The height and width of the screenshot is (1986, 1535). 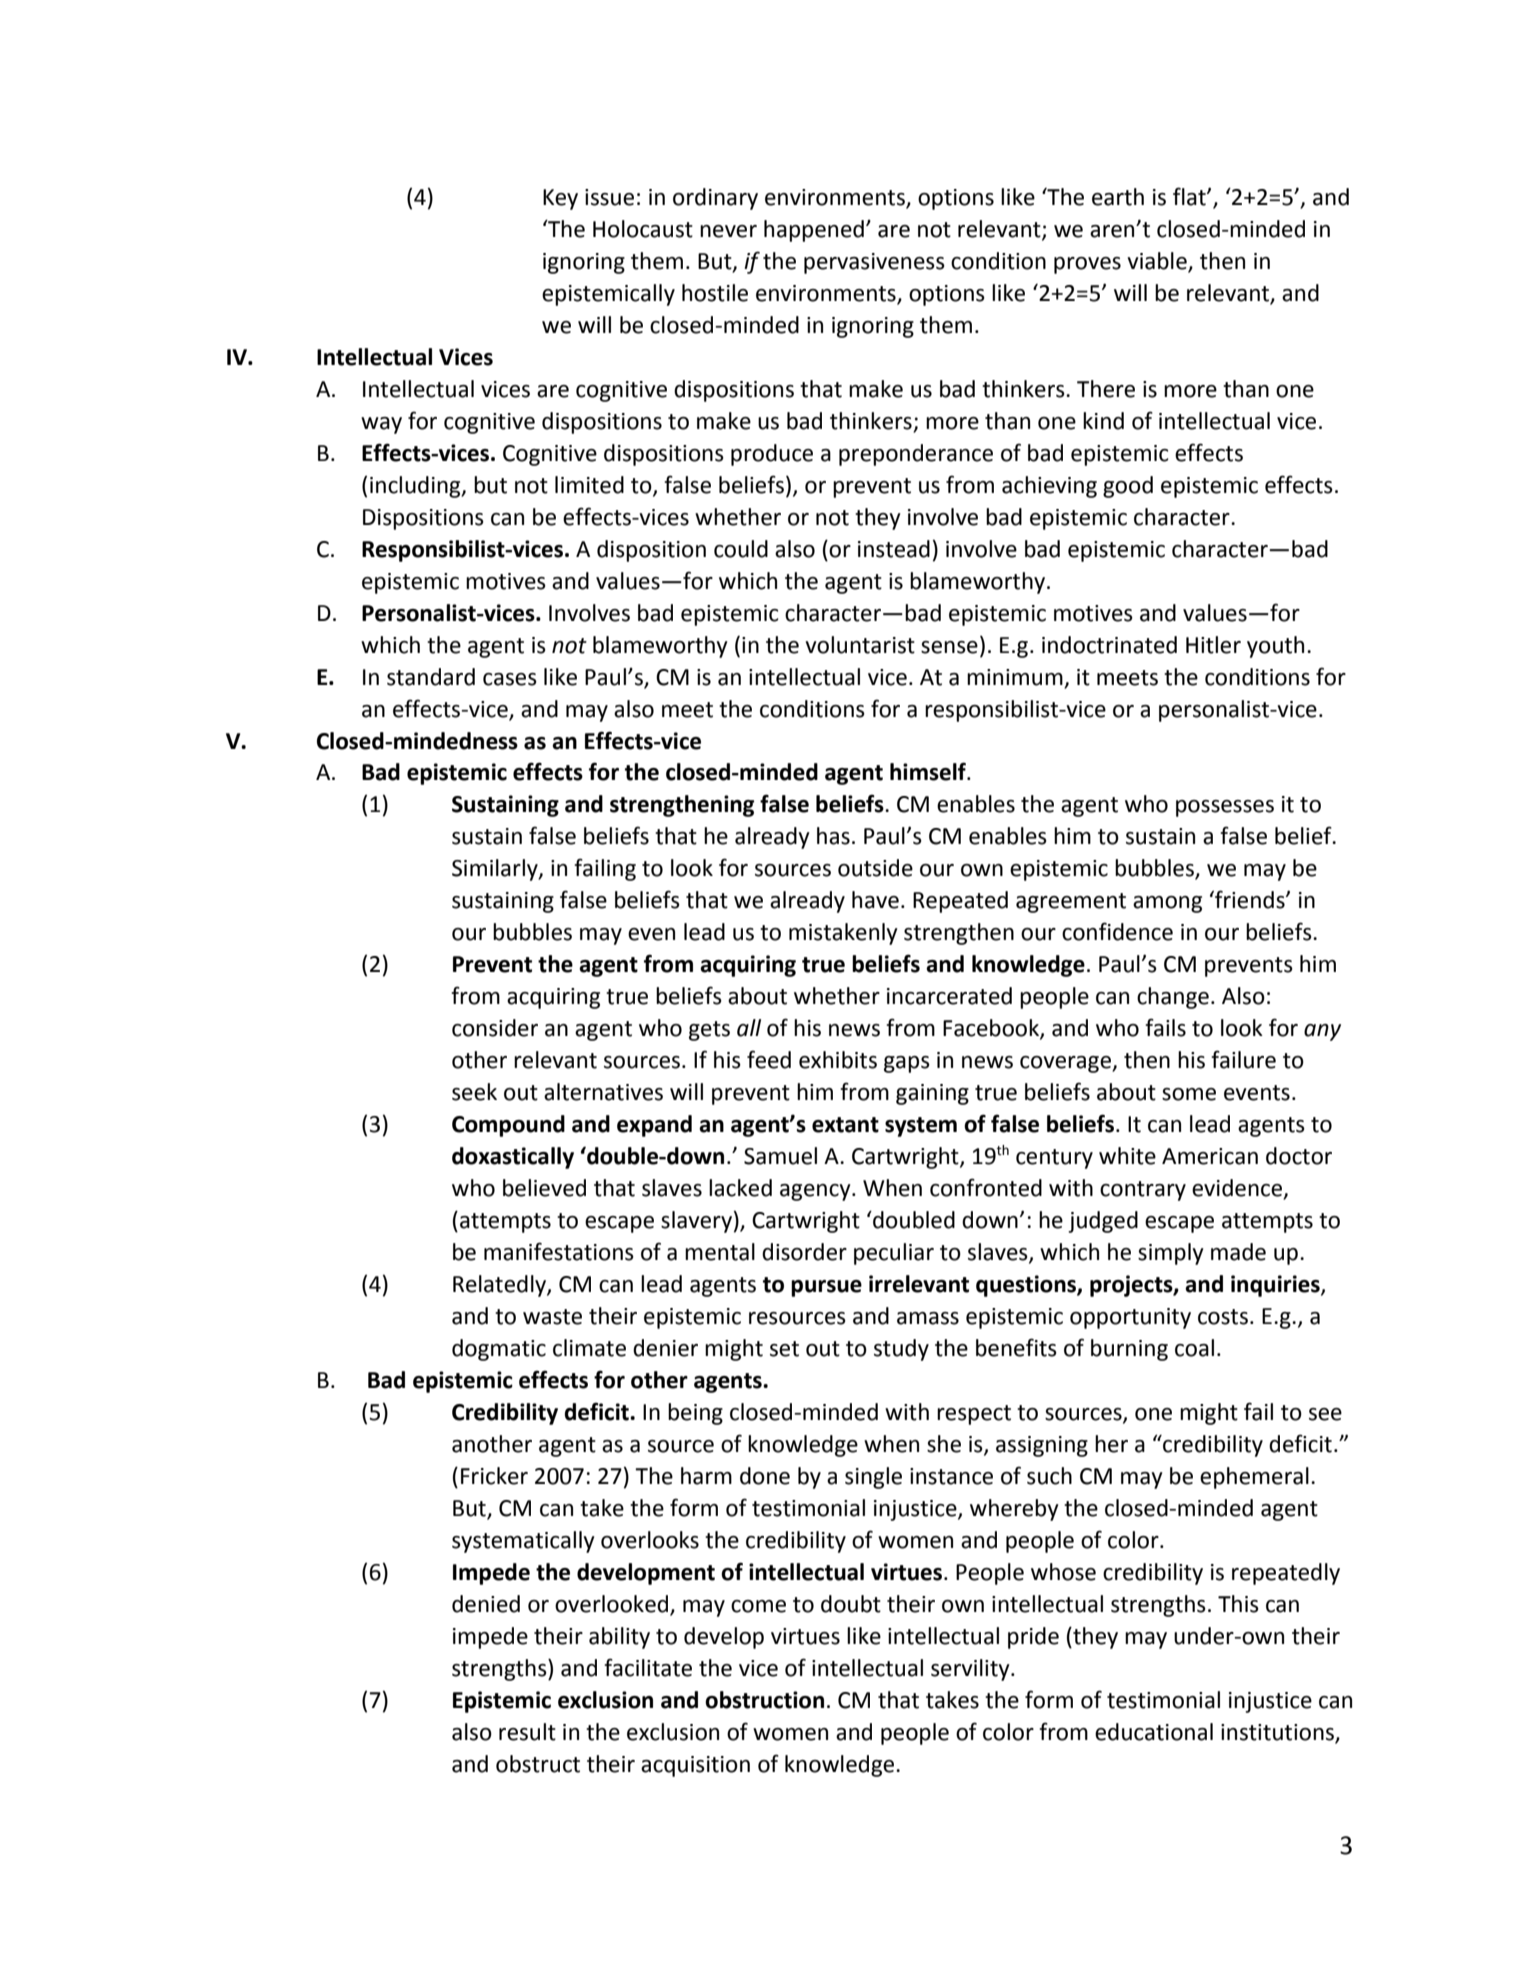 What do you see at coordinates (874, 263) in the screenshot?
I see `pervasiveness` at bounding box center [874, 263].
